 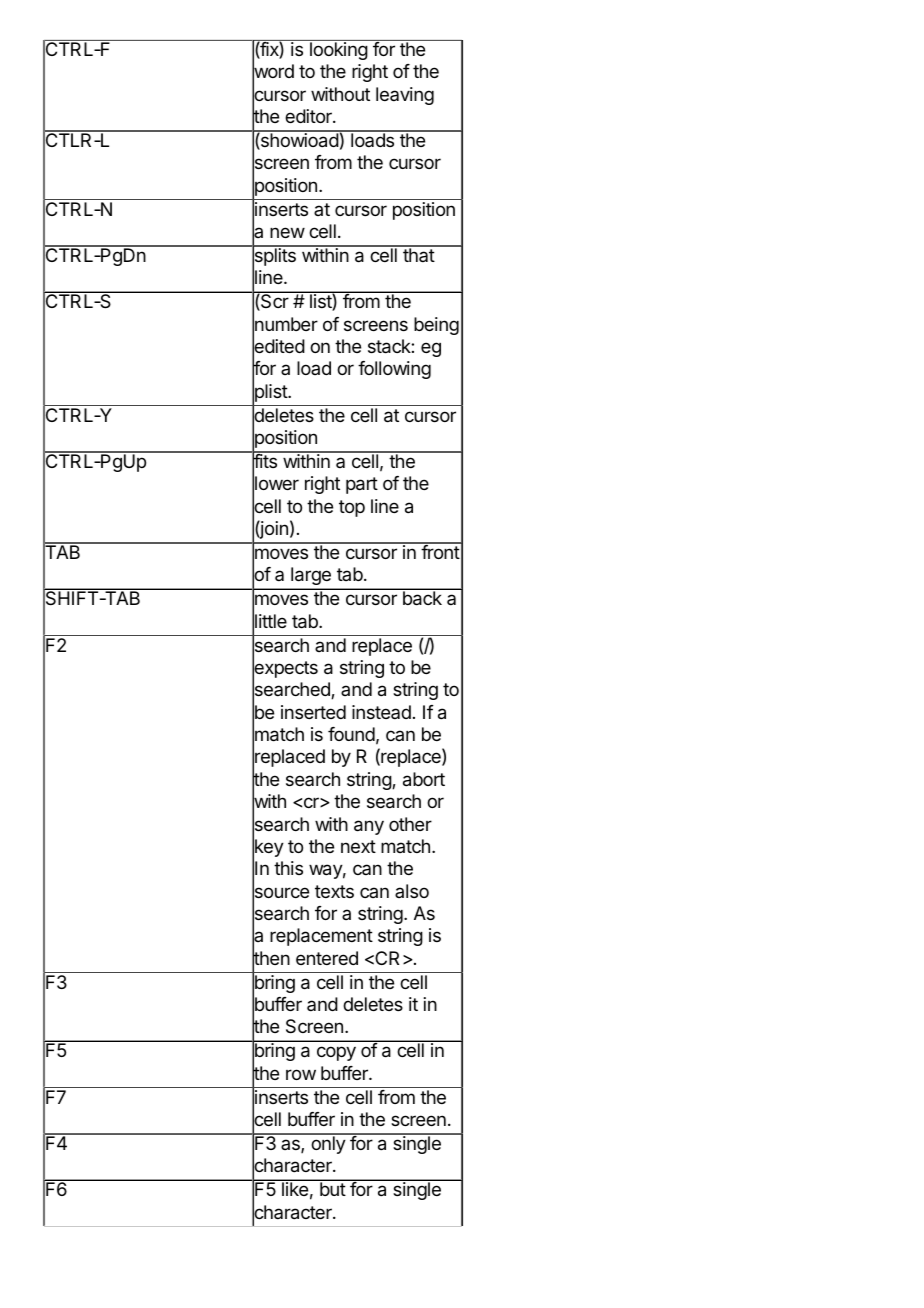 What do you see at coordinates (405, 96) in the screenshot?
I see `leaving` at bounding box center [405, 96].
